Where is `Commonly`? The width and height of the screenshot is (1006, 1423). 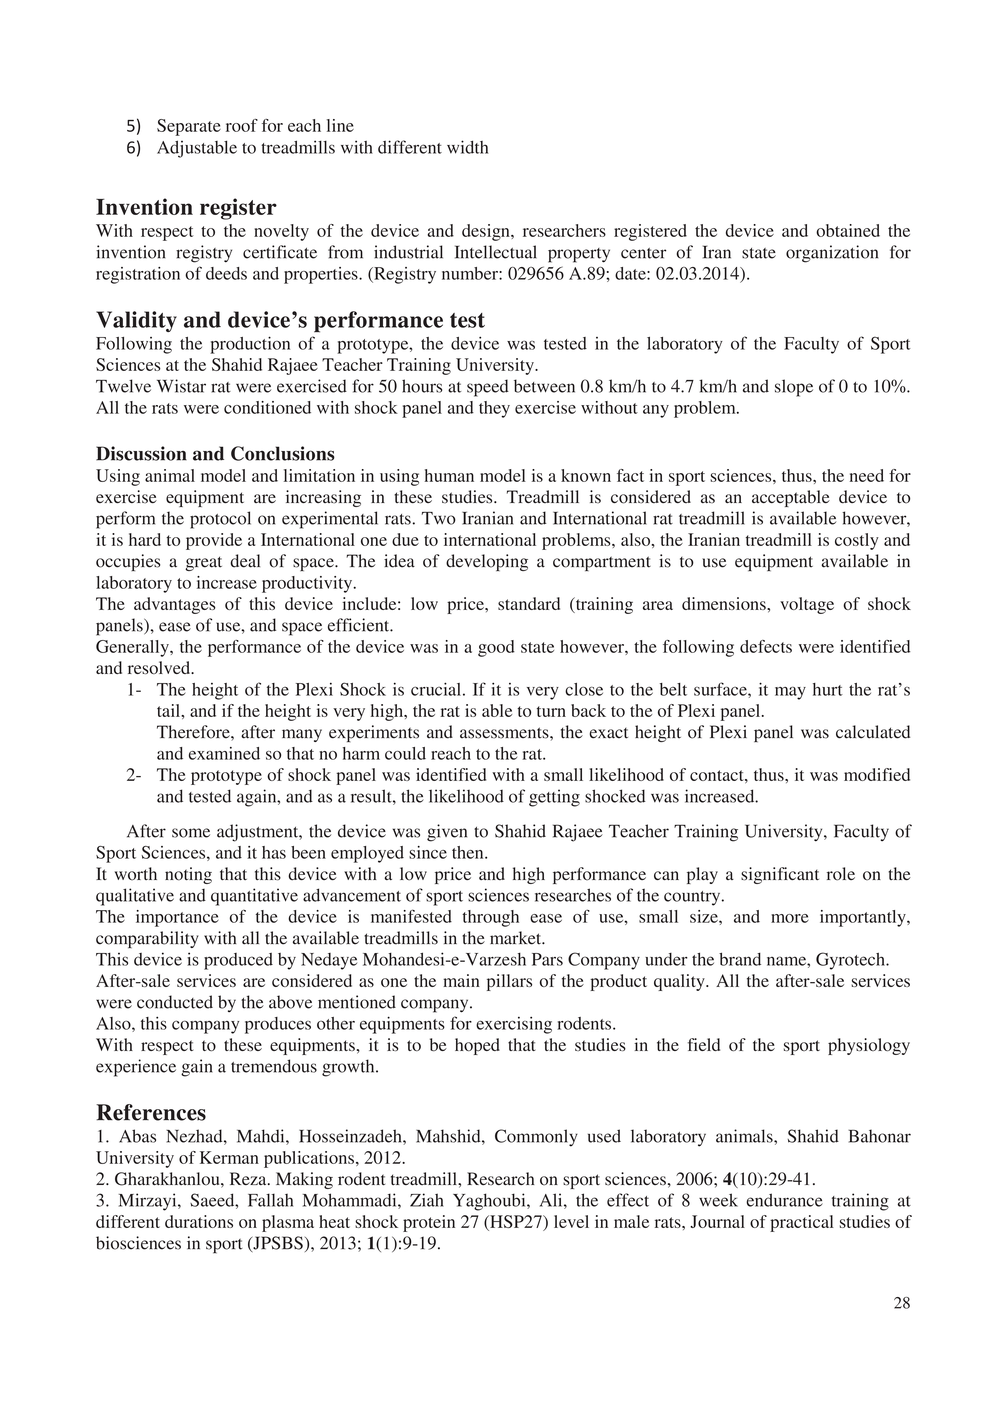
Commonly is located at coordinates (536, 1138).
